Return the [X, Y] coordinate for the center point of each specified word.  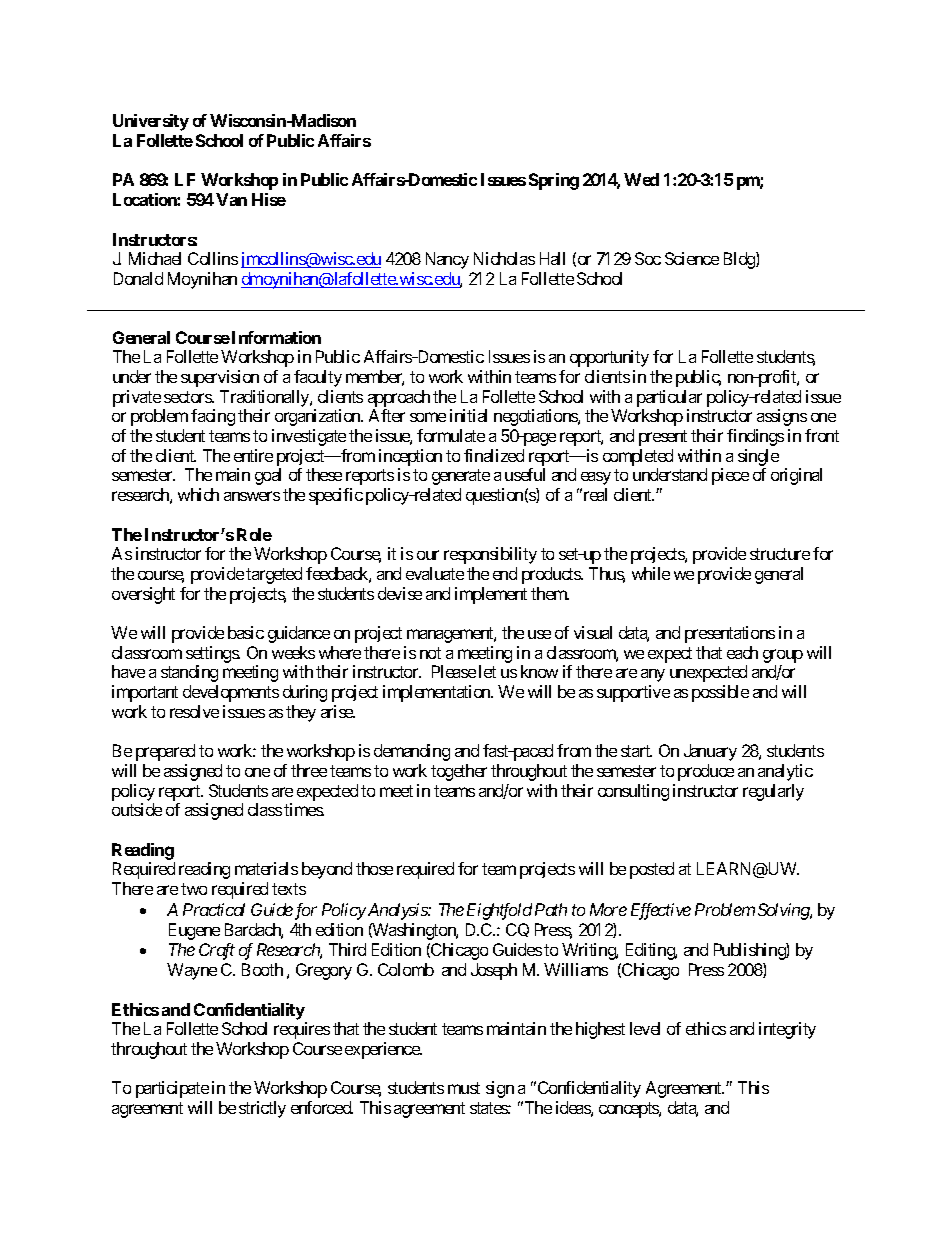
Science [692, 258]
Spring [554, 181]
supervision [220, 378]
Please [454, 671]
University [151, 122]
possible [720, 693]
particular [669, 400]
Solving [784, 911]
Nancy [447, 260]
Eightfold [499, 911]
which [198, 494]
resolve [194, 711]
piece [730, 476]
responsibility [490, 555]
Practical [214, 909]
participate [172, 1089]
